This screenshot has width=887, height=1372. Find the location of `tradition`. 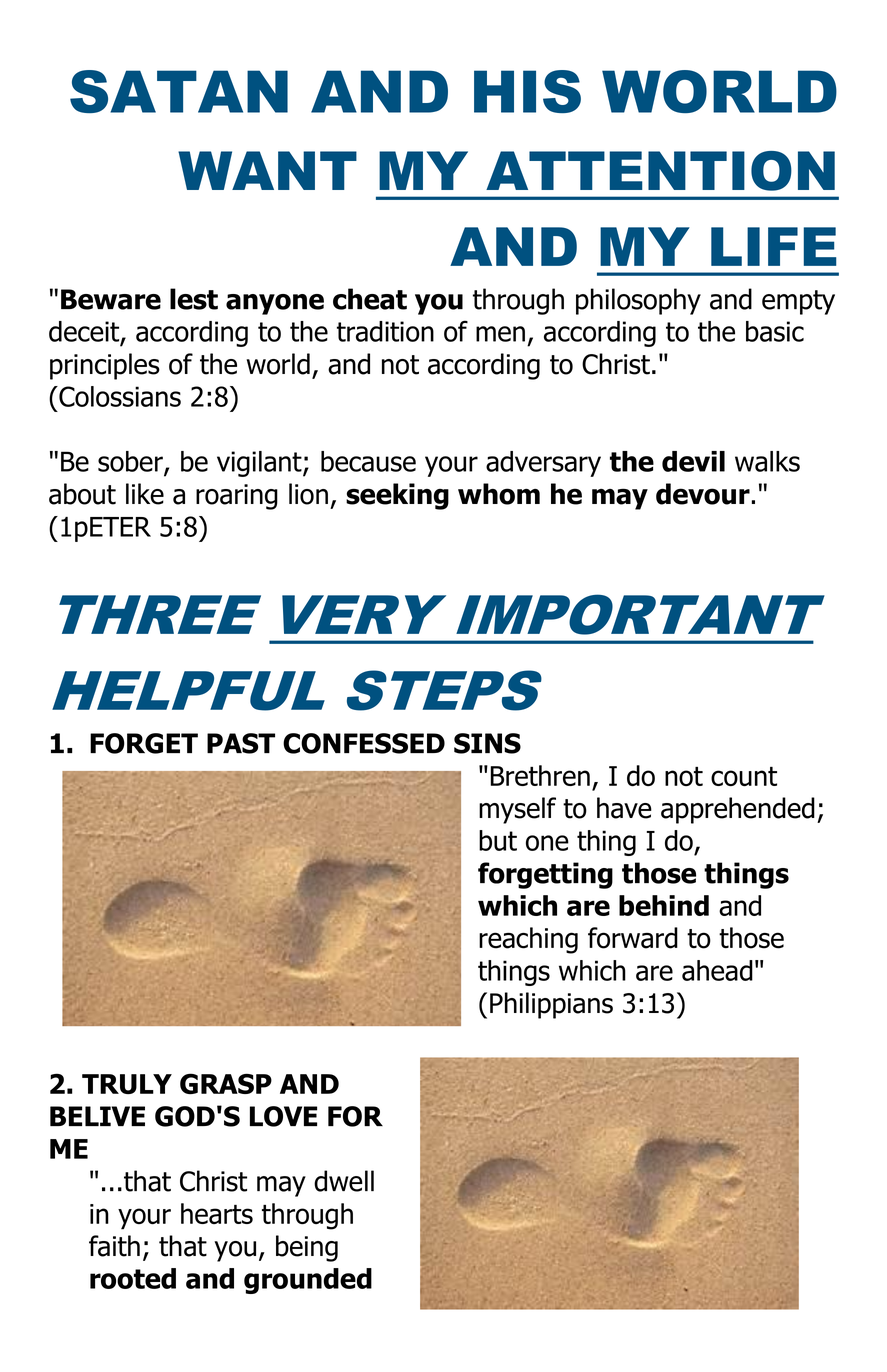

tradition is located at coordinates (385, 331).
